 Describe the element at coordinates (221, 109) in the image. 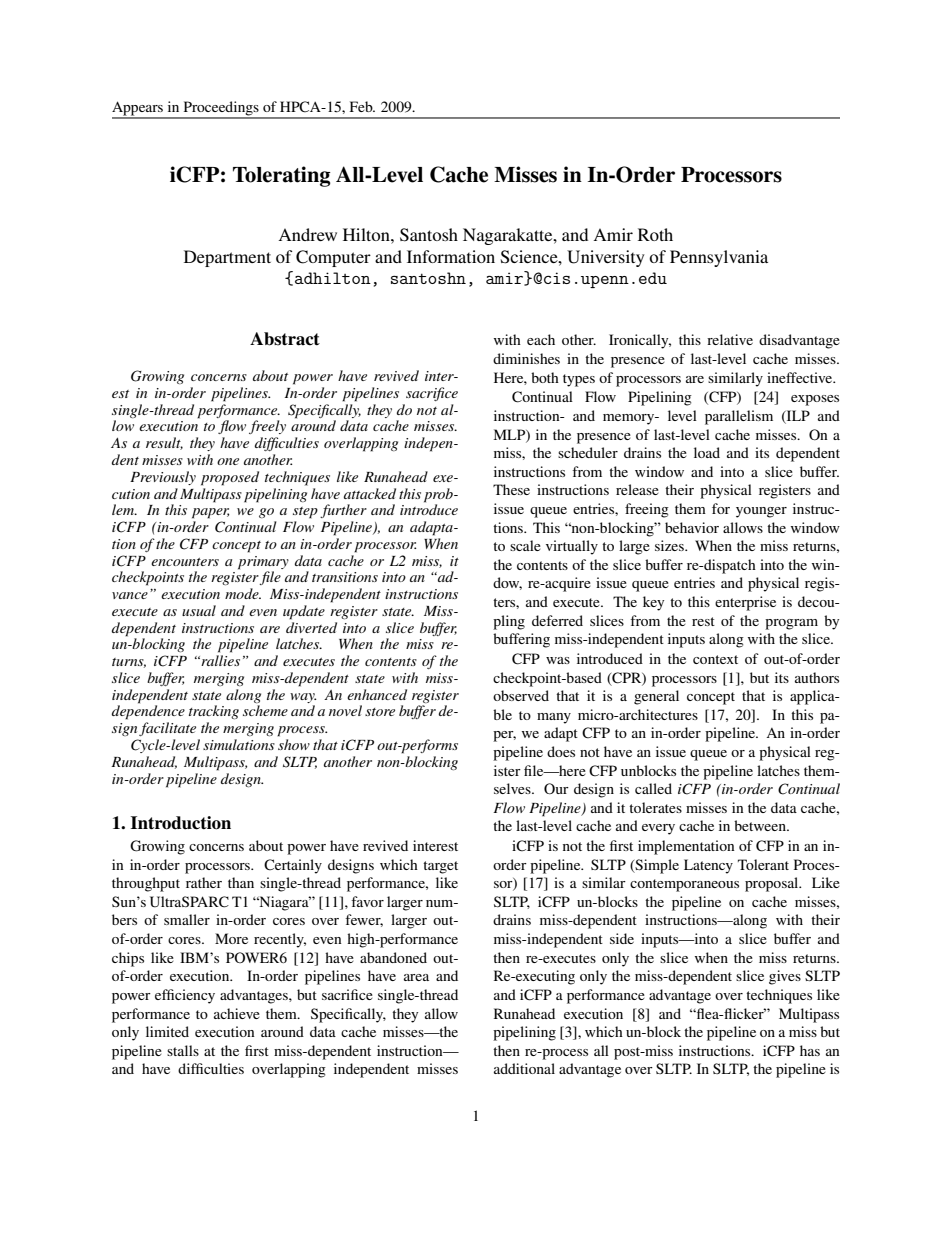

I see `Proceedings` at that location.
